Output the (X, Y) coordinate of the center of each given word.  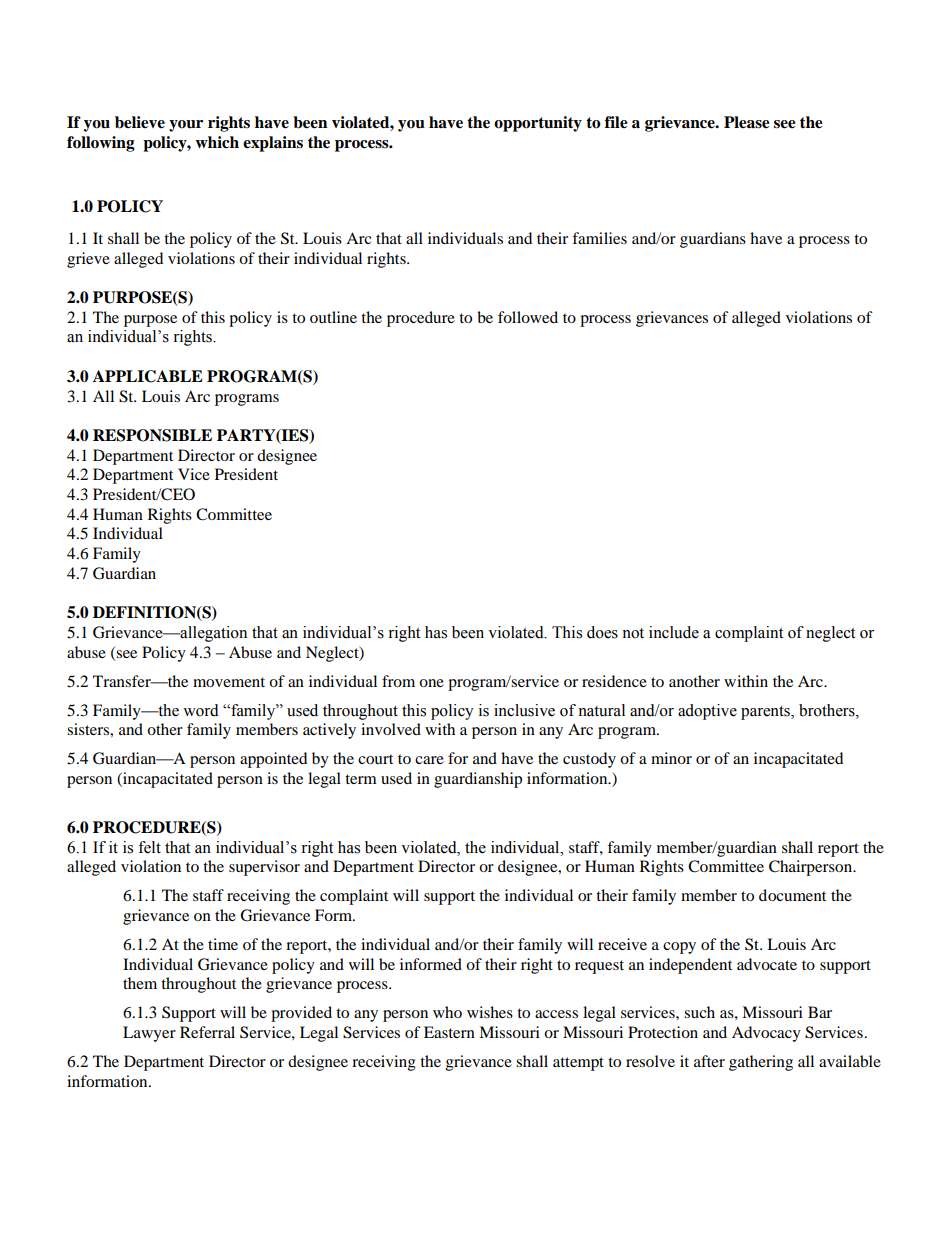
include (674, 632)
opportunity (538, 124)
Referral (207, 1032)
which (217, 142)
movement (229, 682)
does (602, 632)
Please (747, 122)
